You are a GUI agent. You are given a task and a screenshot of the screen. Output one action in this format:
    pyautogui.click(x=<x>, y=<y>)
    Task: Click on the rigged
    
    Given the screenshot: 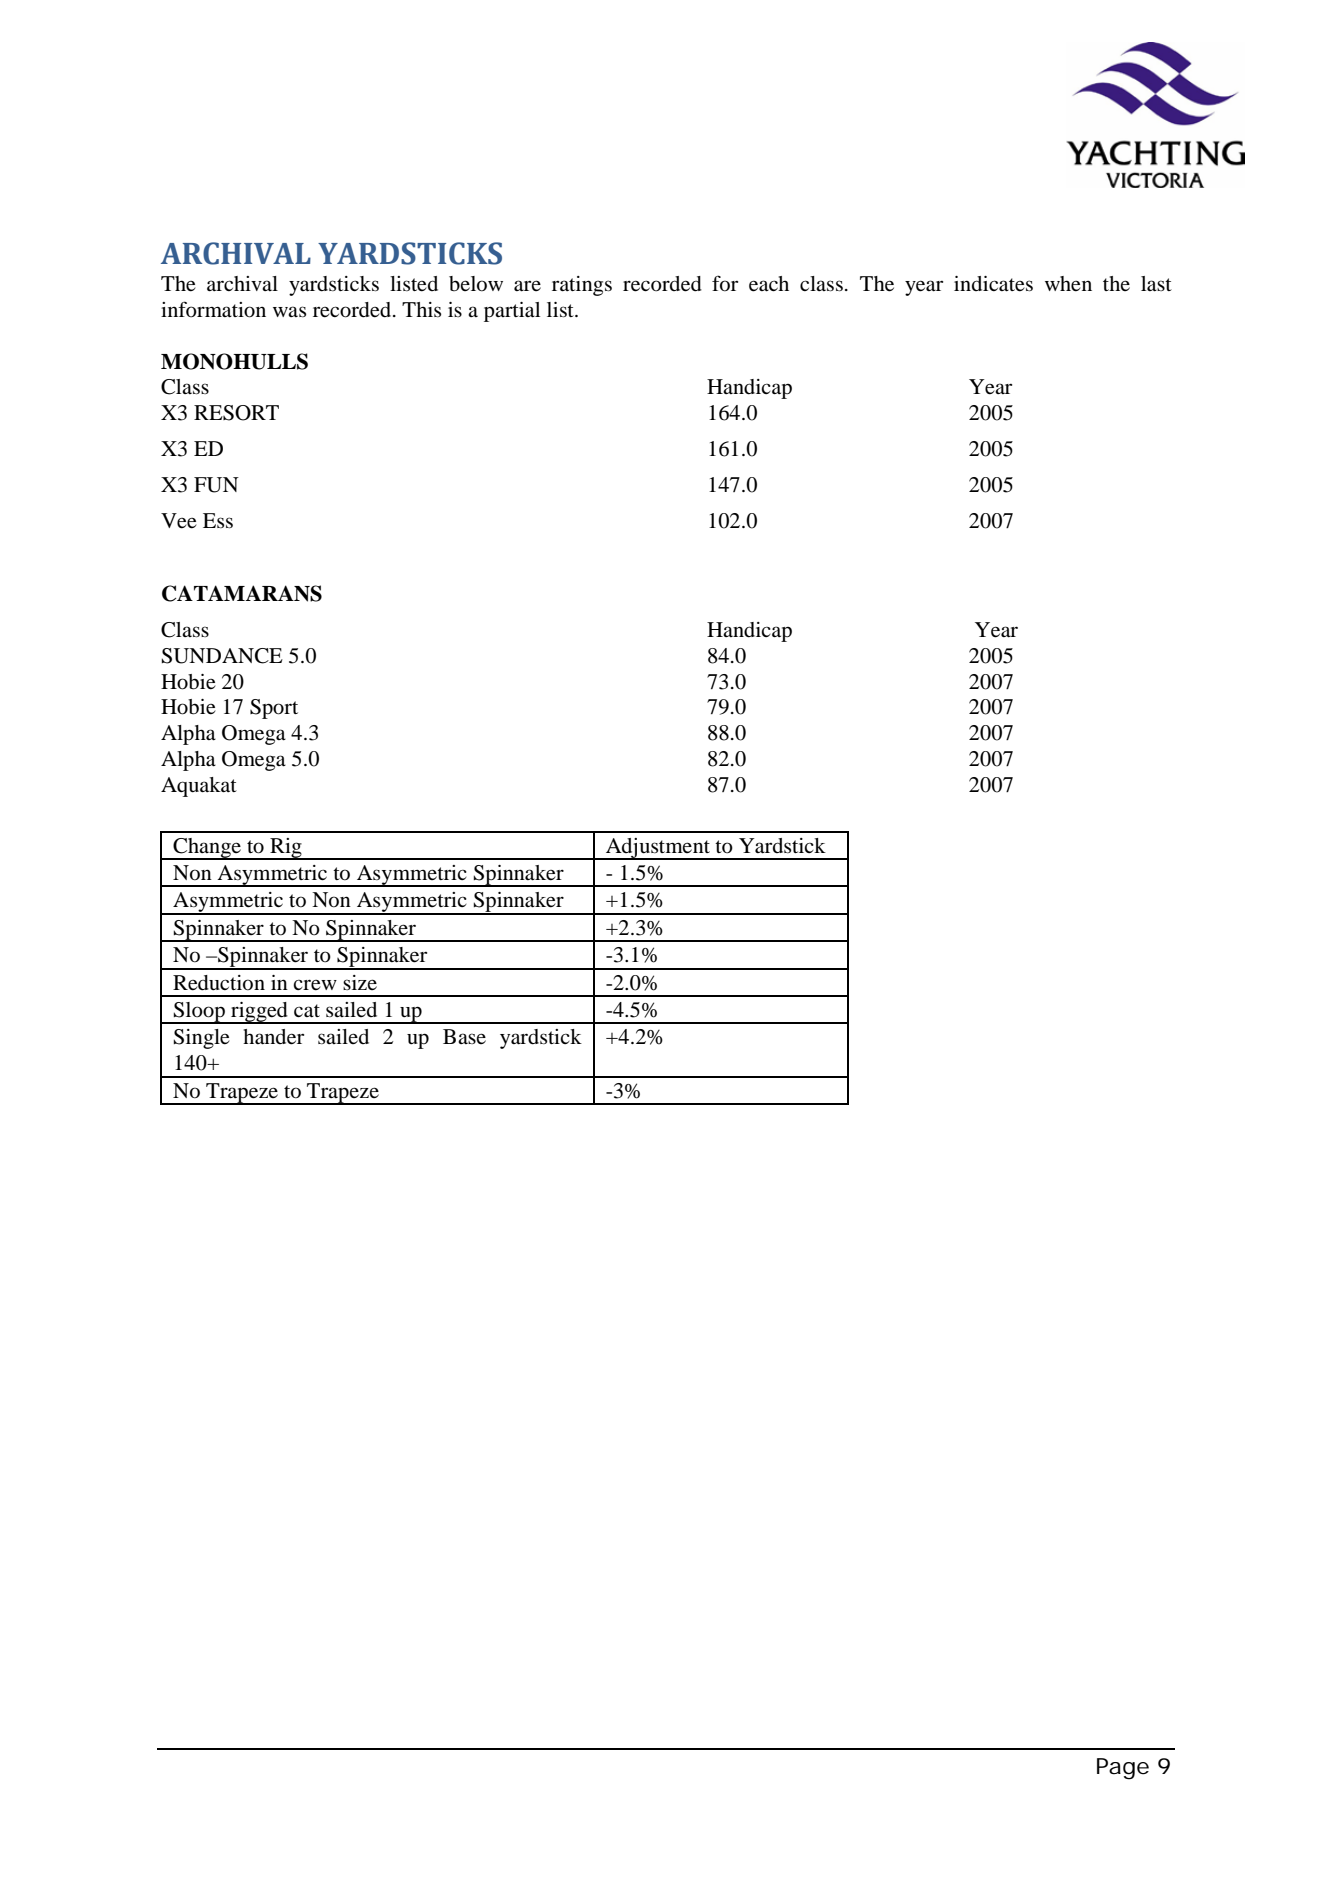 What is the action you would take?
    pyautogui.click(x=259, y=1013)
